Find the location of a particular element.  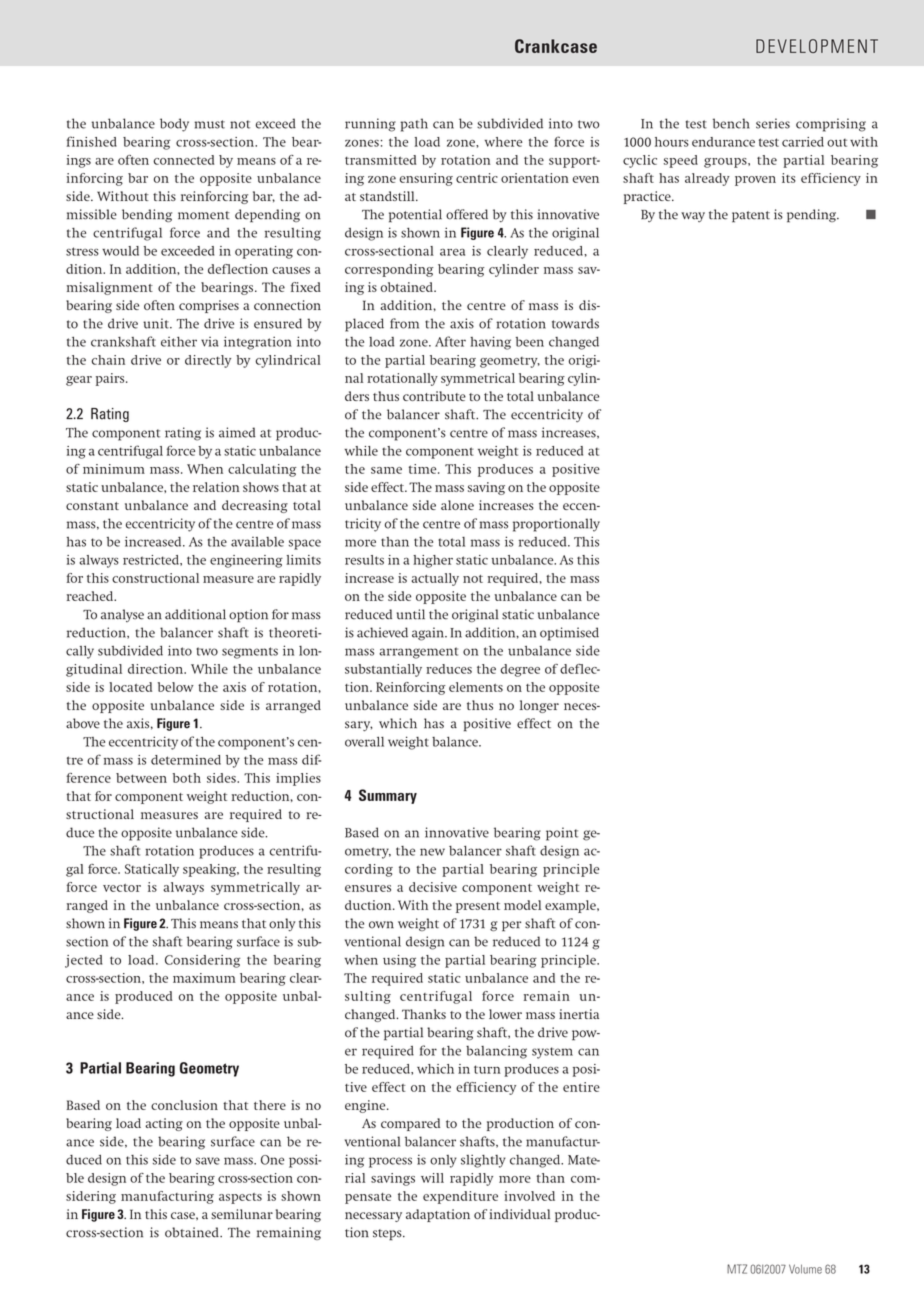

optimised is located at coordinates (569, 634).
